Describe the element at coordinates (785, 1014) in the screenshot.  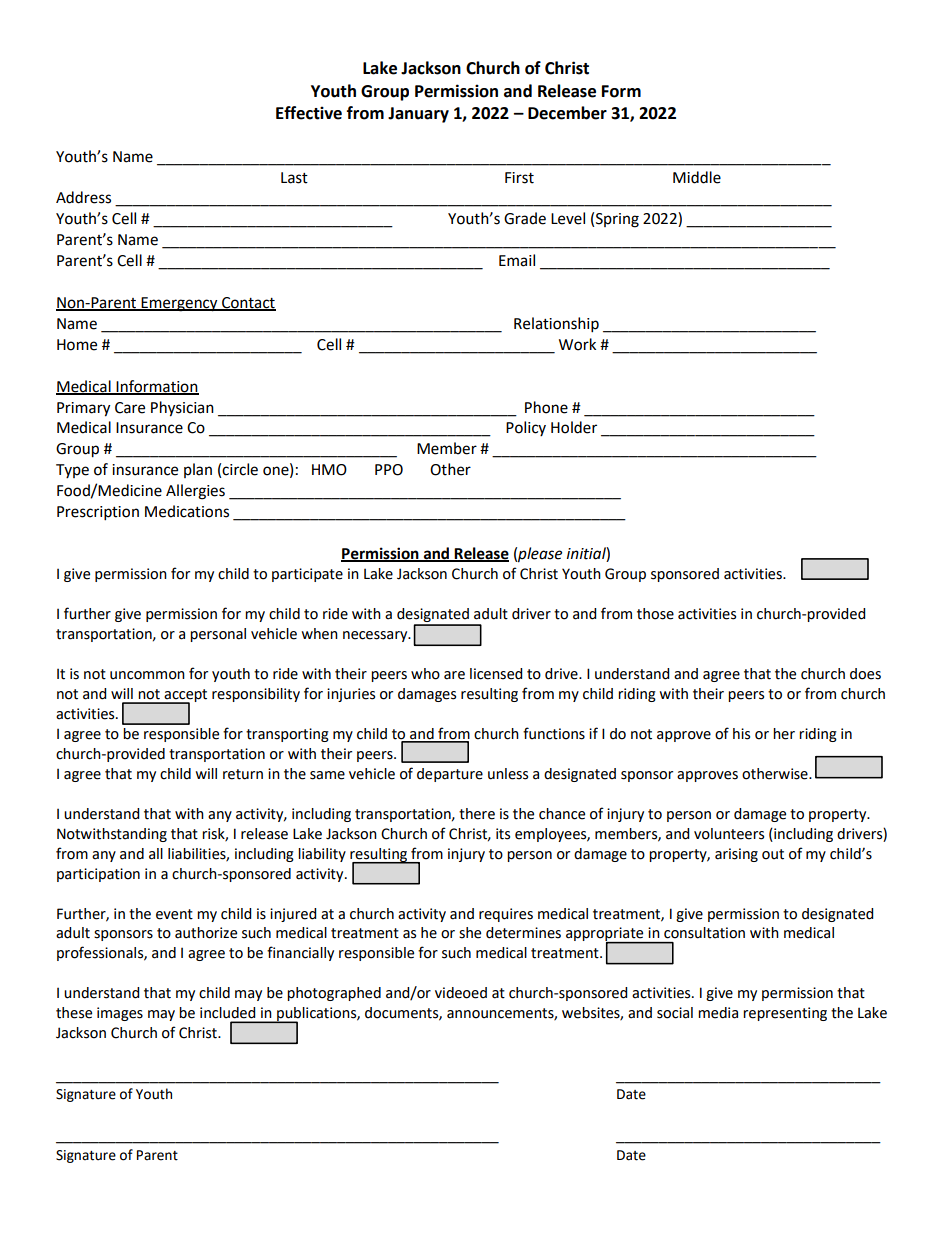
I see `representing` at that location.
